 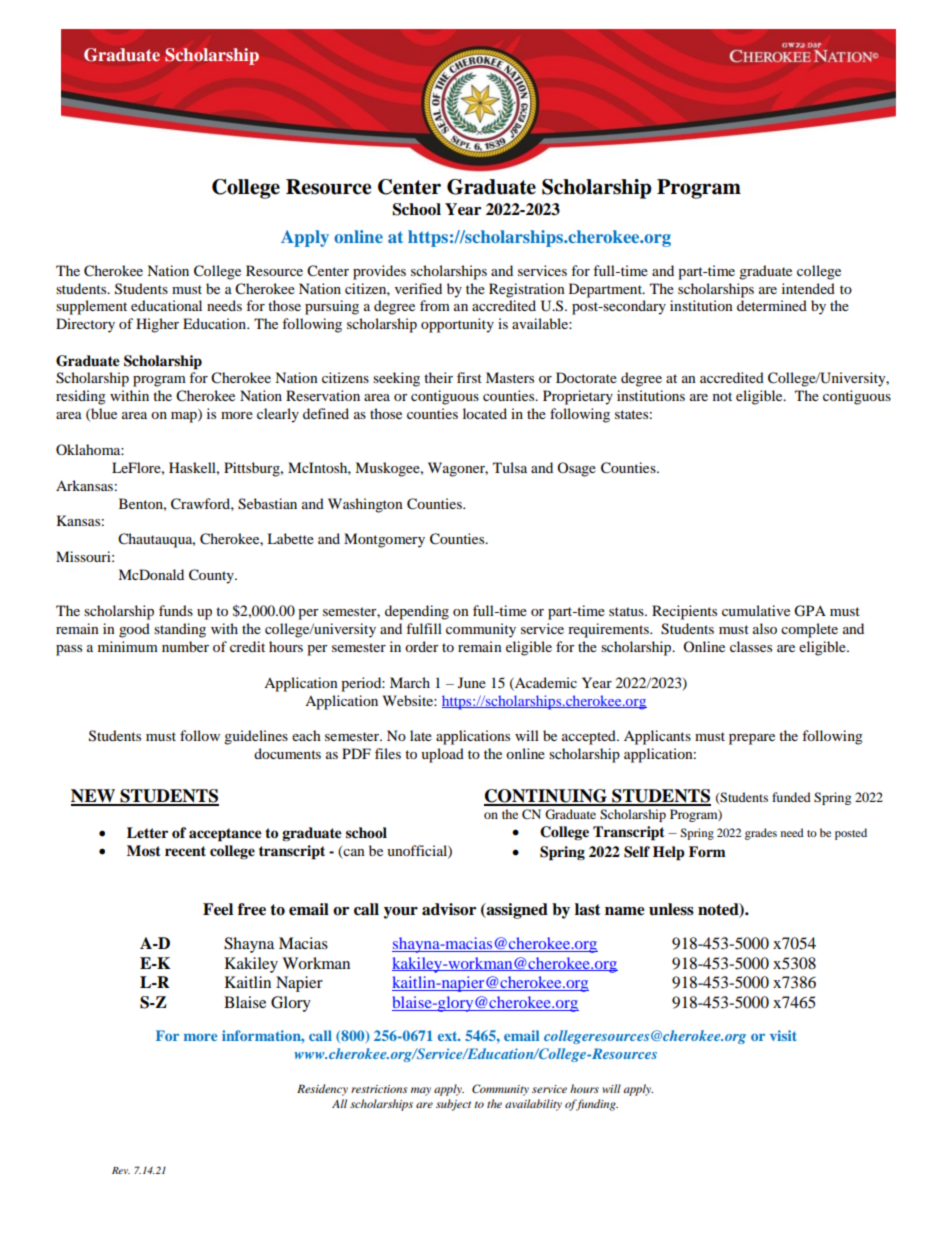 I want to click on from, so click(x=435, y=305).
